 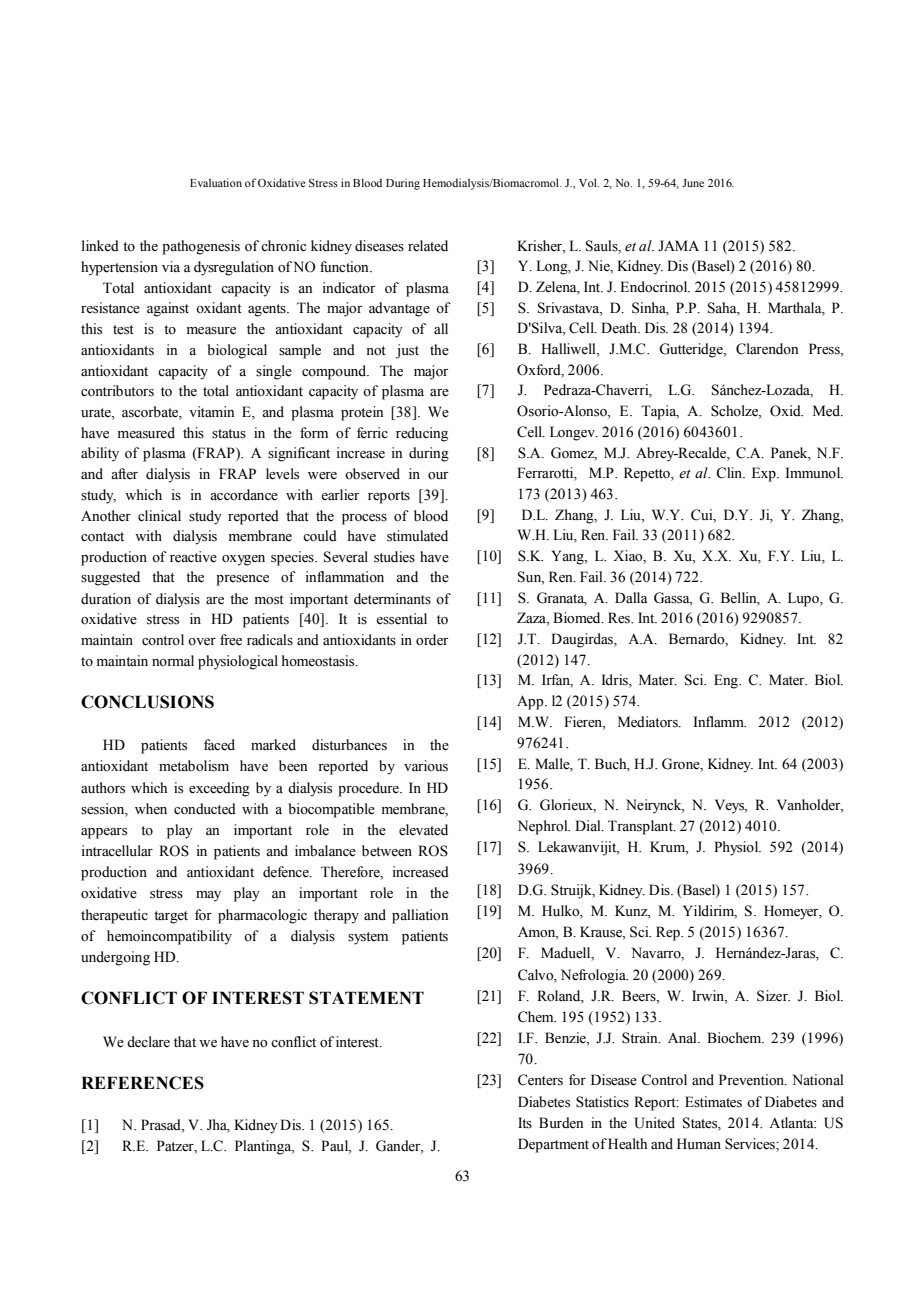 I want to click on Transplant, so click(x=641, y=827).
